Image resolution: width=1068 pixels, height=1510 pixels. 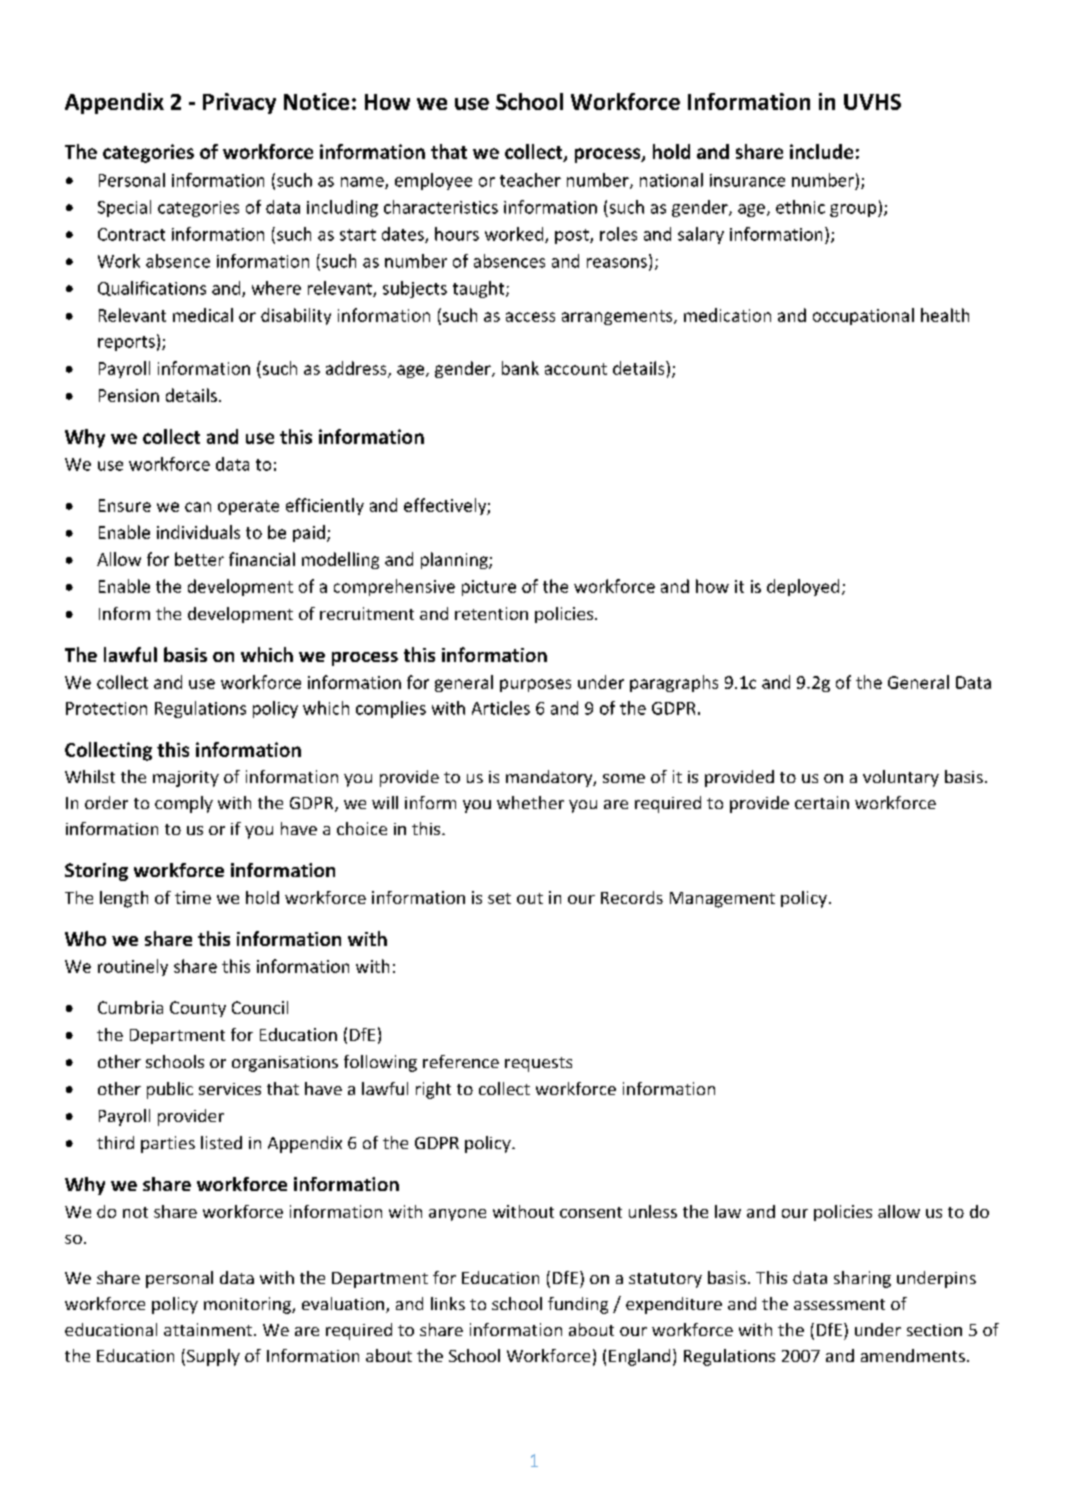 I want to click on include, so click(x=821, y=151).
